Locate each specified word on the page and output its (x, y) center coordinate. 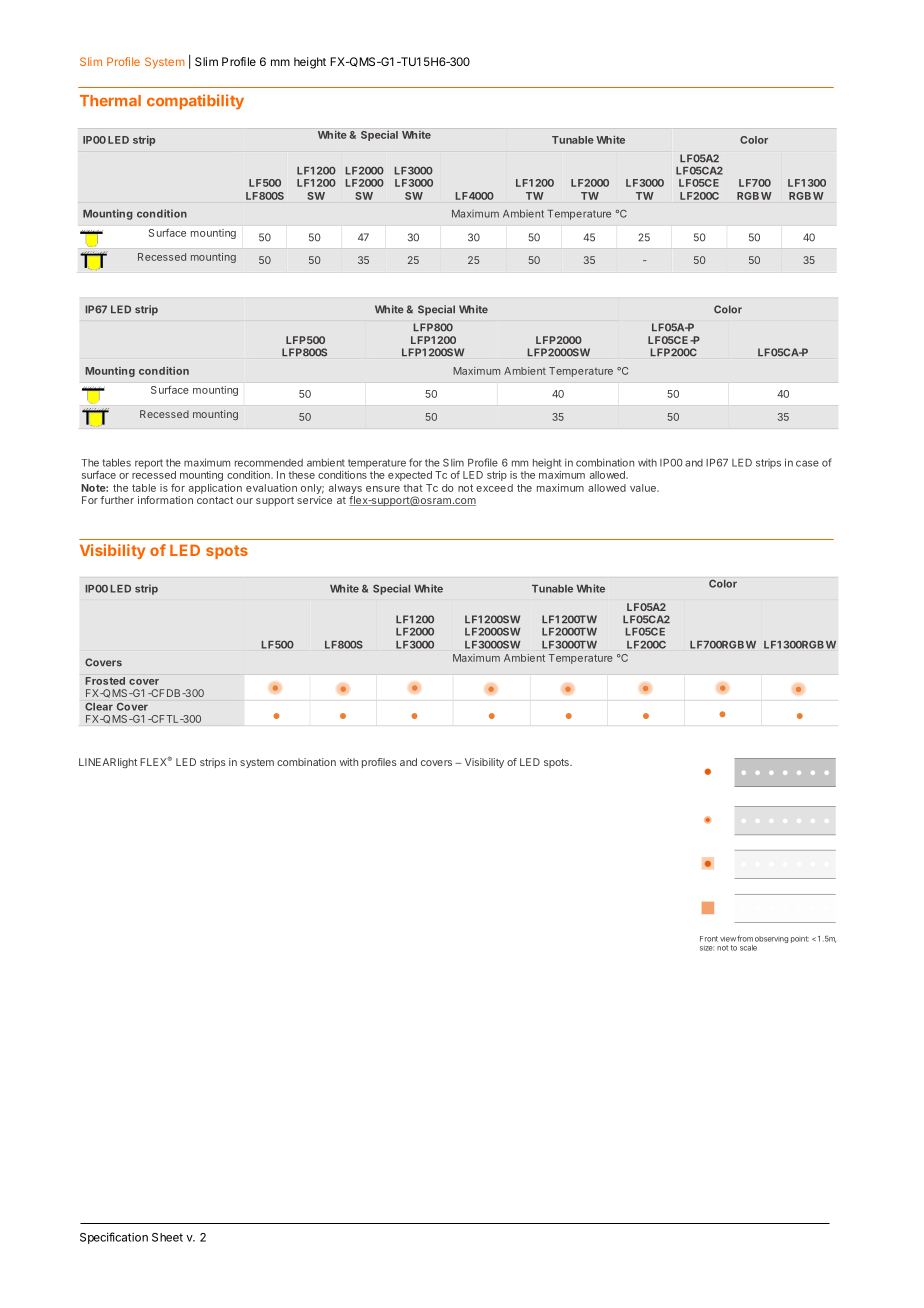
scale (748, 948)
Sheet (167, 1237)
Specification (114, 1238)
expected (410, 476)
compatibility (195, 102)
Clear (99, 707)
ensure (383, 489)
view (728, 939)
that (413, 488)
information (165, 500)
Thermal (110, 101)
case (807, 463)
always (345, 489)
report (149, 464)
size (707, 948)
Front (709, 939)
